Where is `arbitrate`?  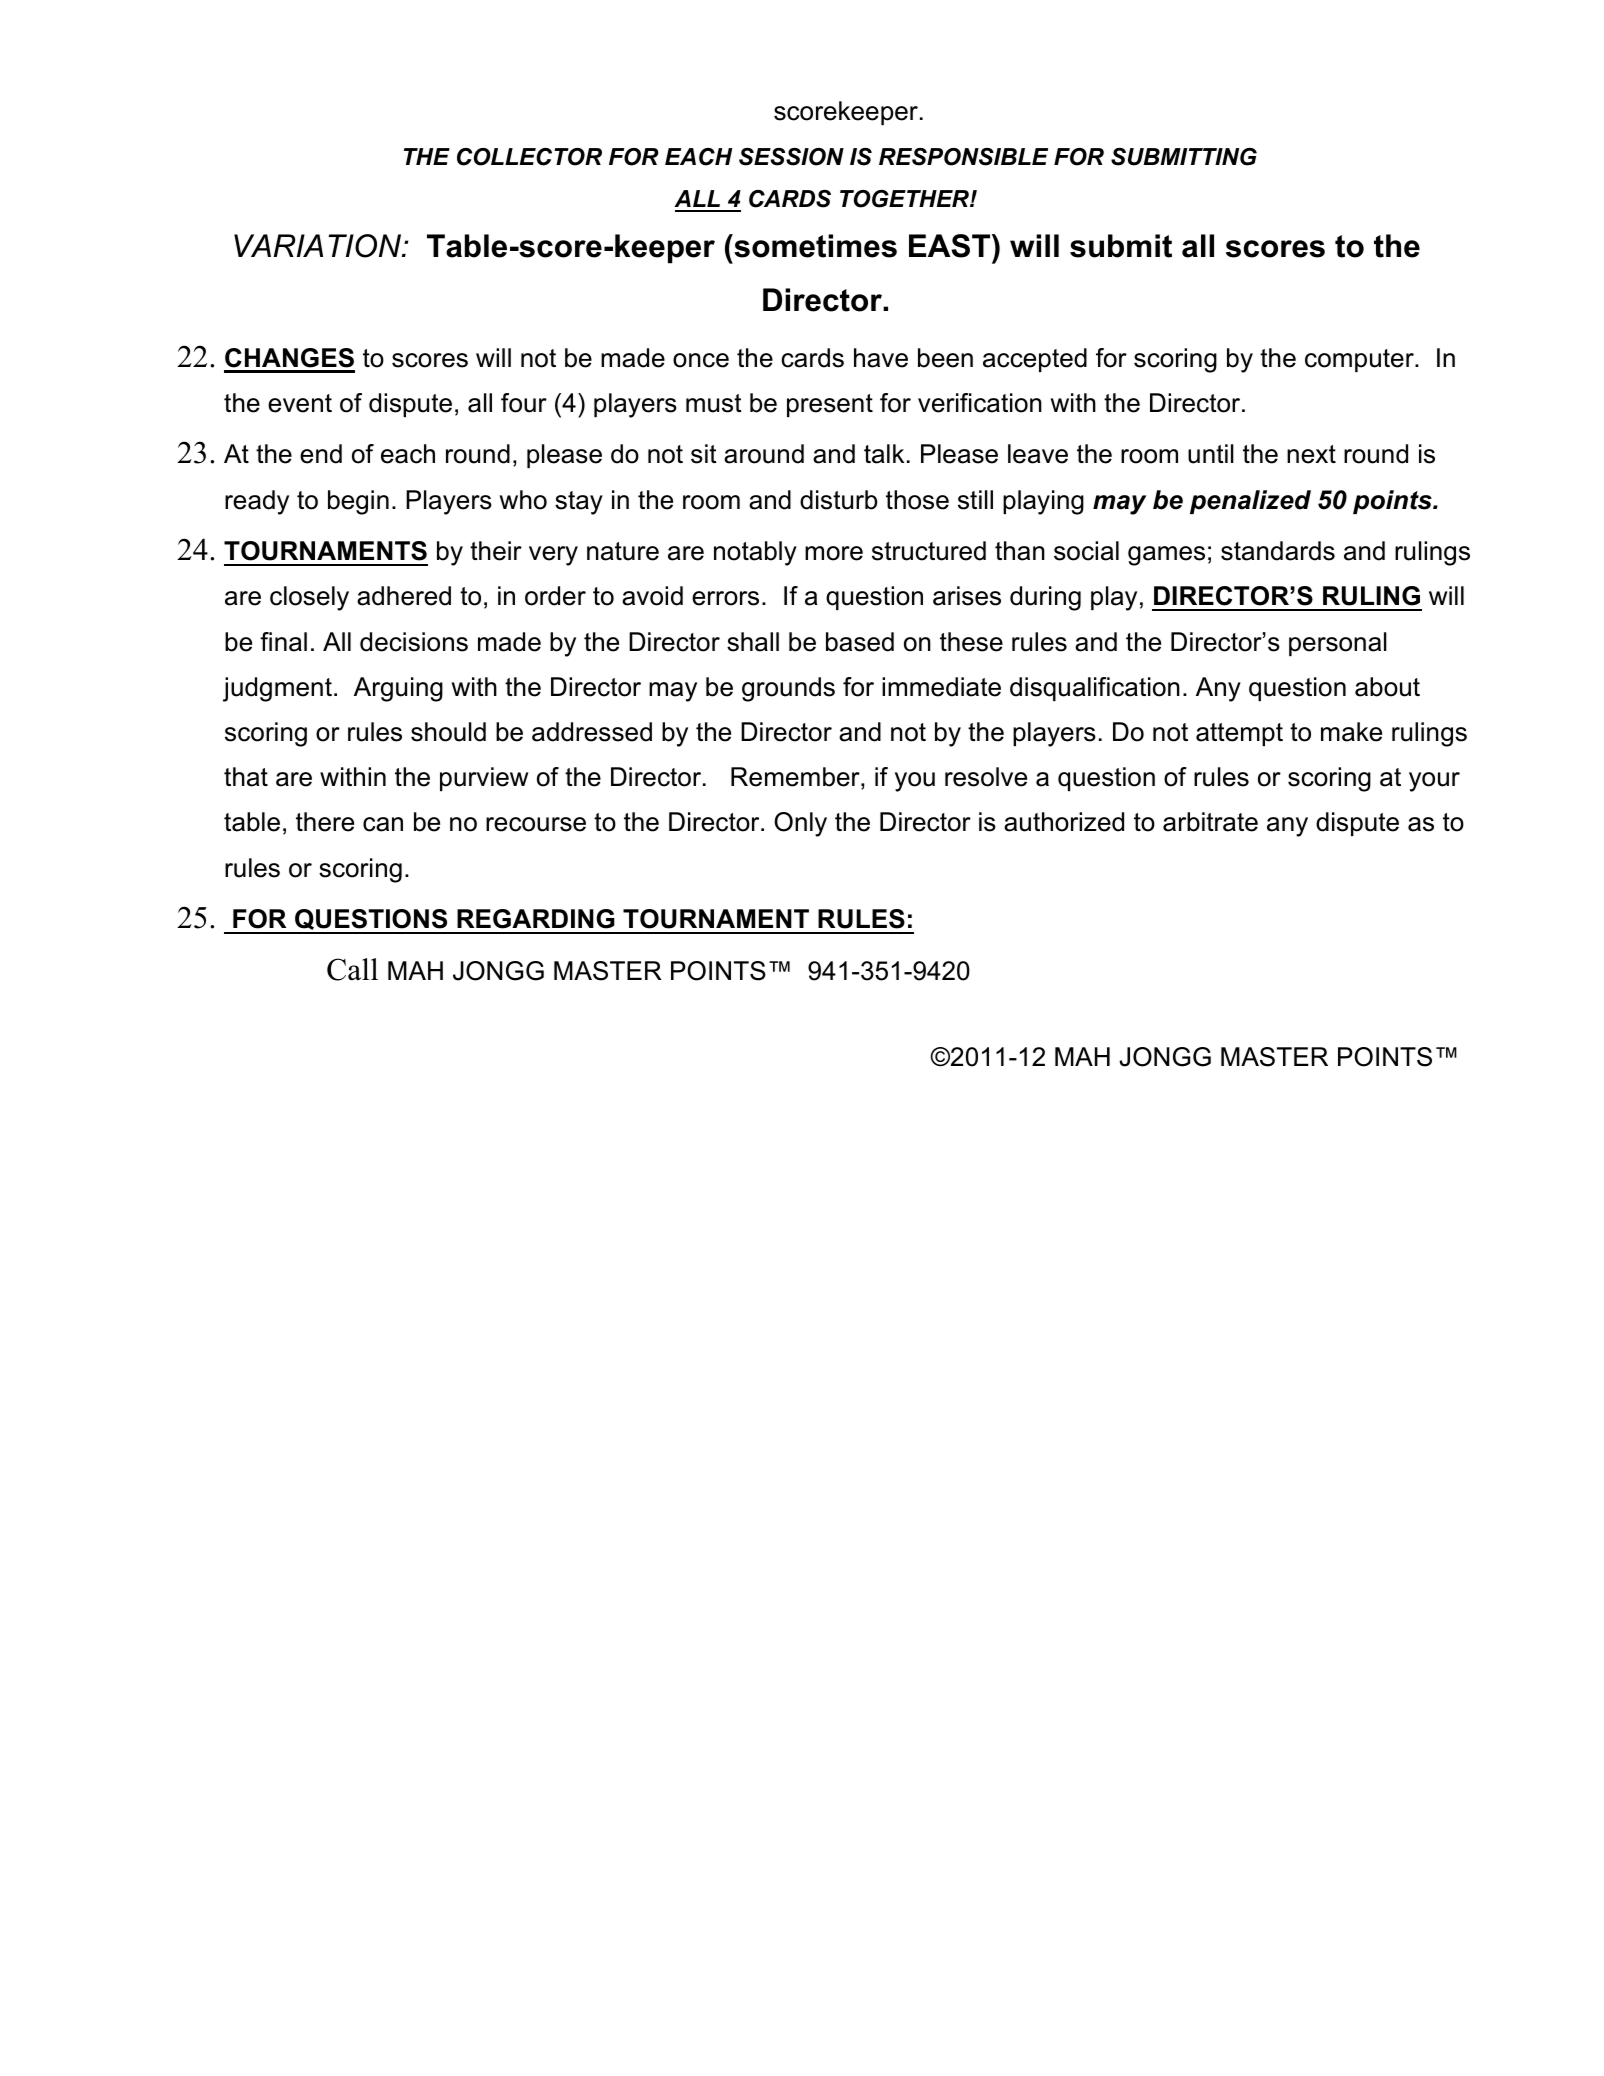
arbitrate is located at coordinates (1210, 822).
